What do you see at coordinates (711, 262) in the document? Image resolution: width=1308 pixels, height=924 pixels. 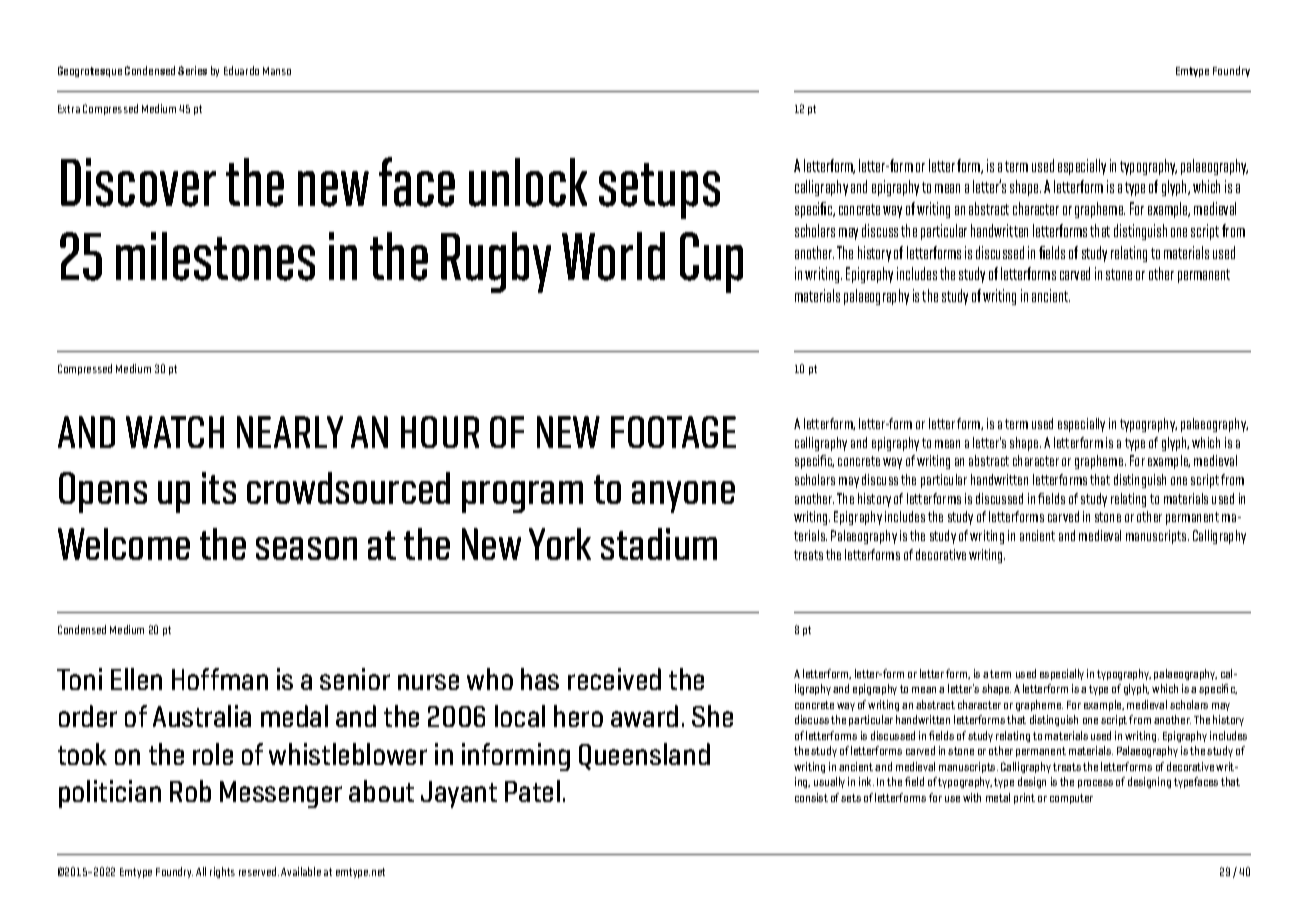 I see `Cup` at bounding box center [711, 262].
